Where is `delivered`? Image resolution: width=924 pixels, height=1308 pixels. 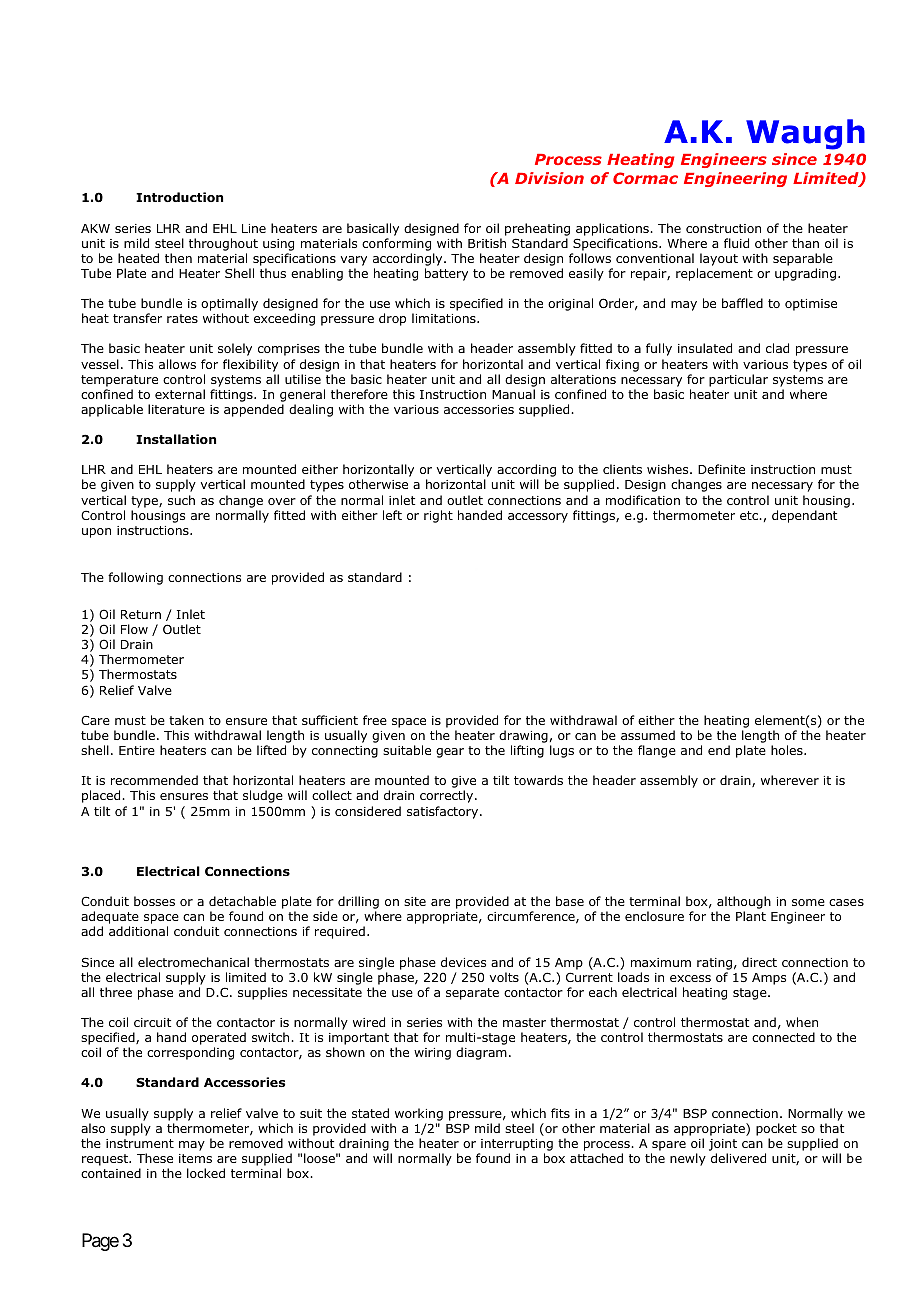 delivered is located at coordinates (738, 1158).
